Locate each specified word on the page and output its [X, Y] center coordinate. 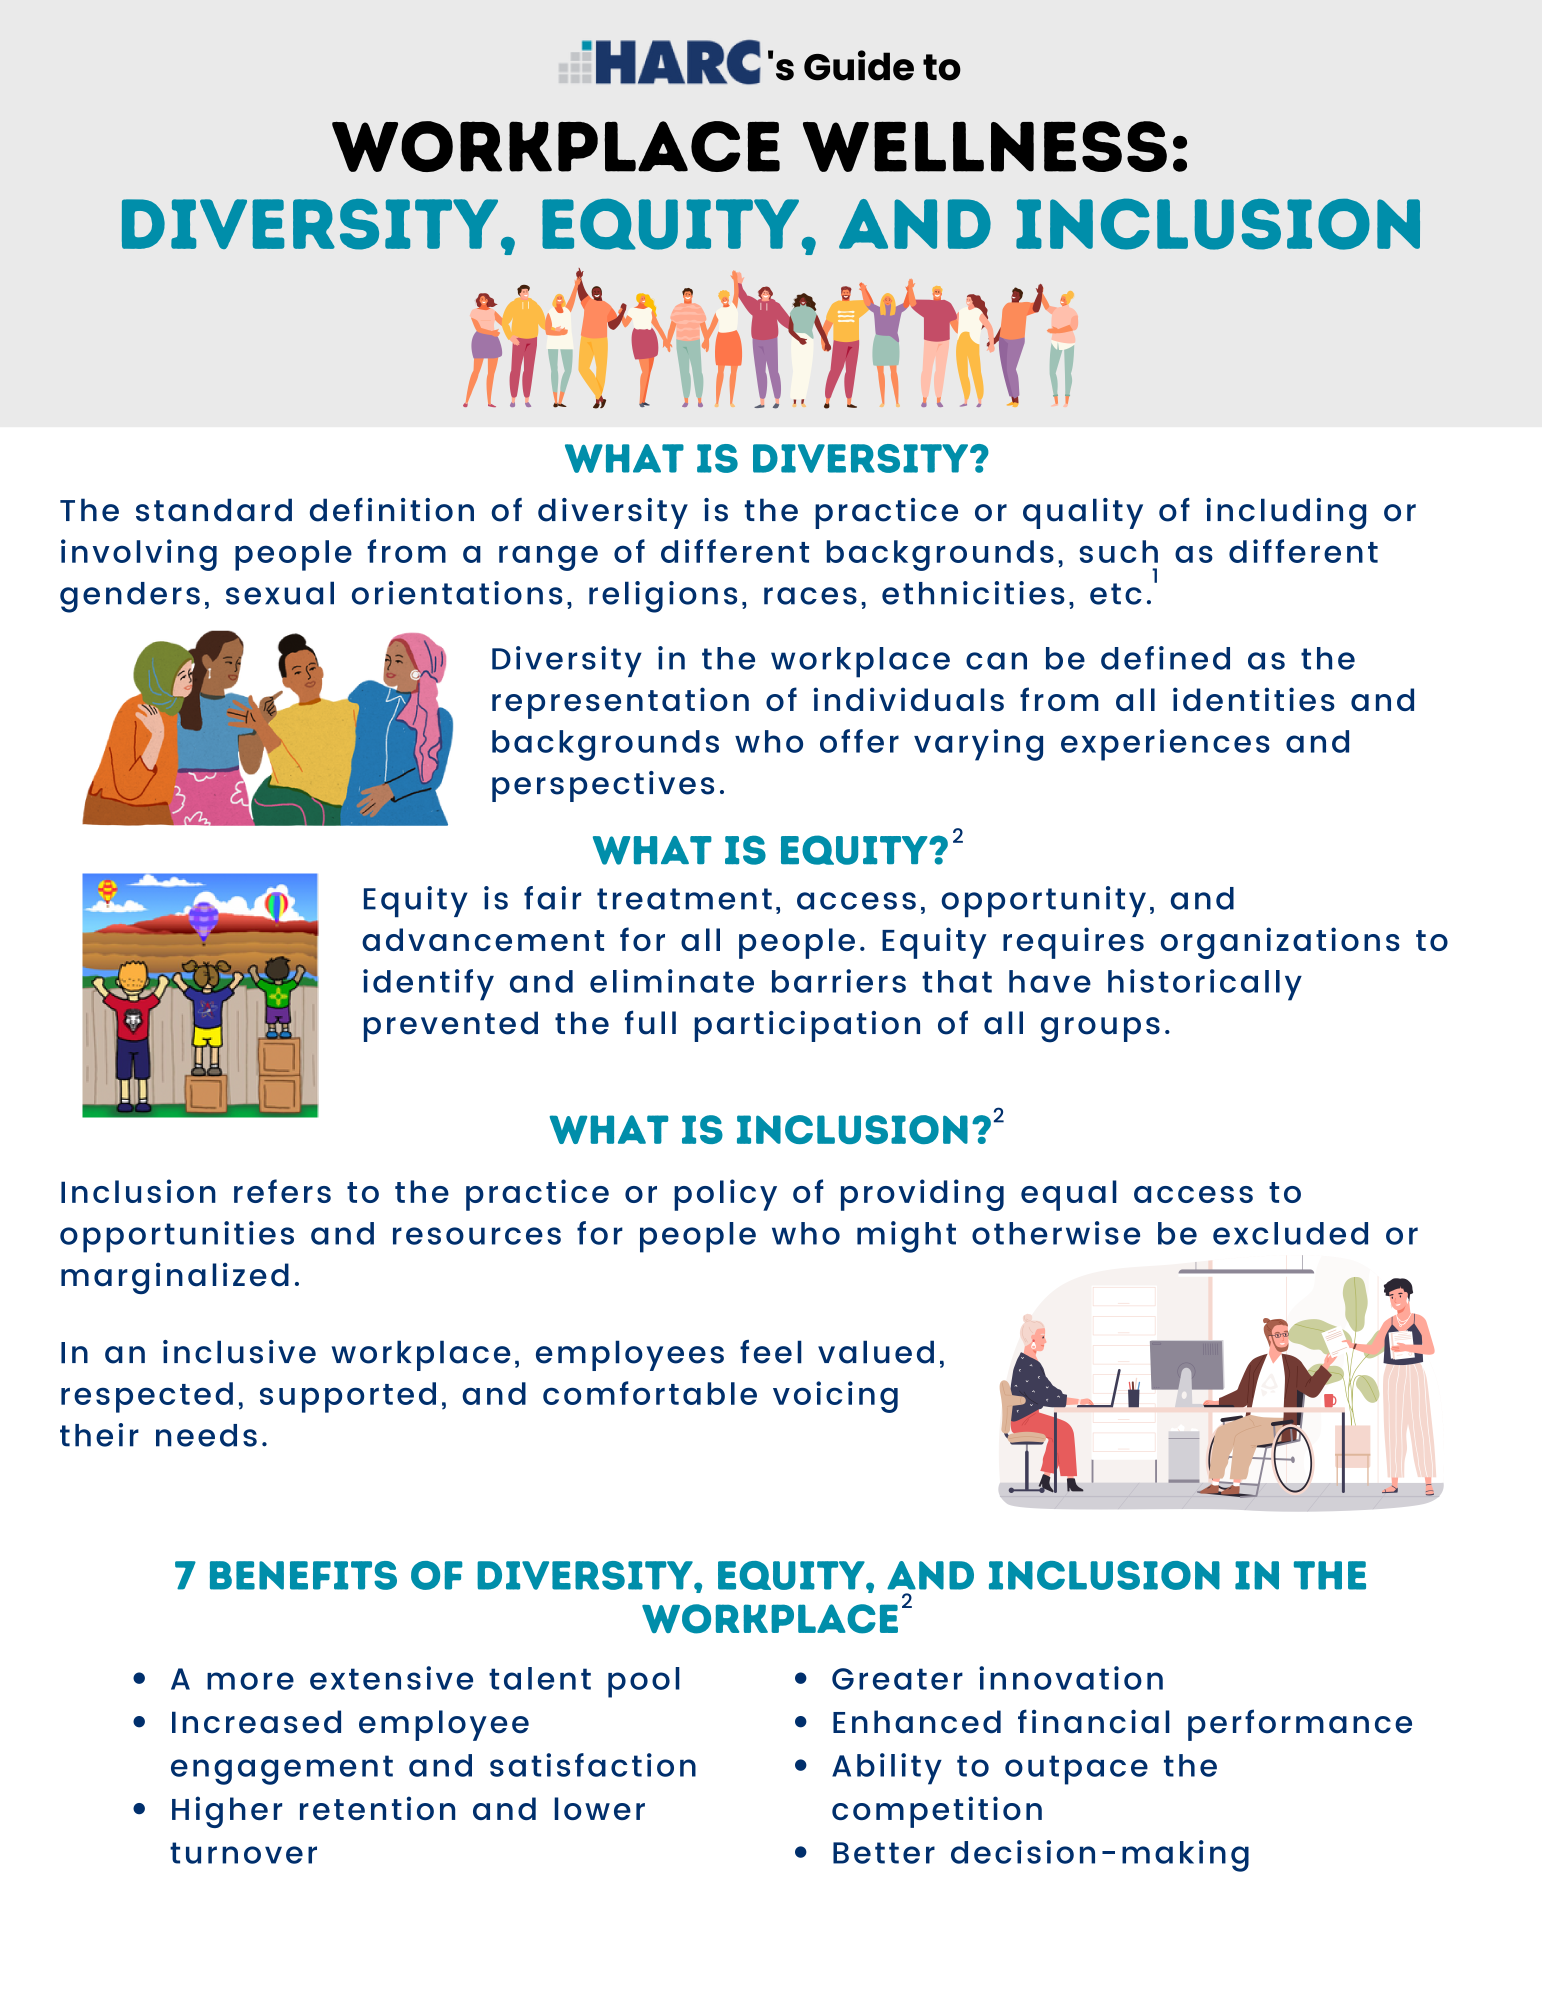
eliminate [672, 981]
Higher [227, 1812]
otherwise [1056, 1233]
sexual [280, 593]
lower [599, 1808]
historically [1205, 985]
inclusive [239, 1352]
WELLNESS [985, 146]
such [1119, 551]
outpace [1076, 1770]
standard [214, 510]
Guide [859, 65]
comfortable [650, 1393]
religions [663, 597]
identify [428, 985]
